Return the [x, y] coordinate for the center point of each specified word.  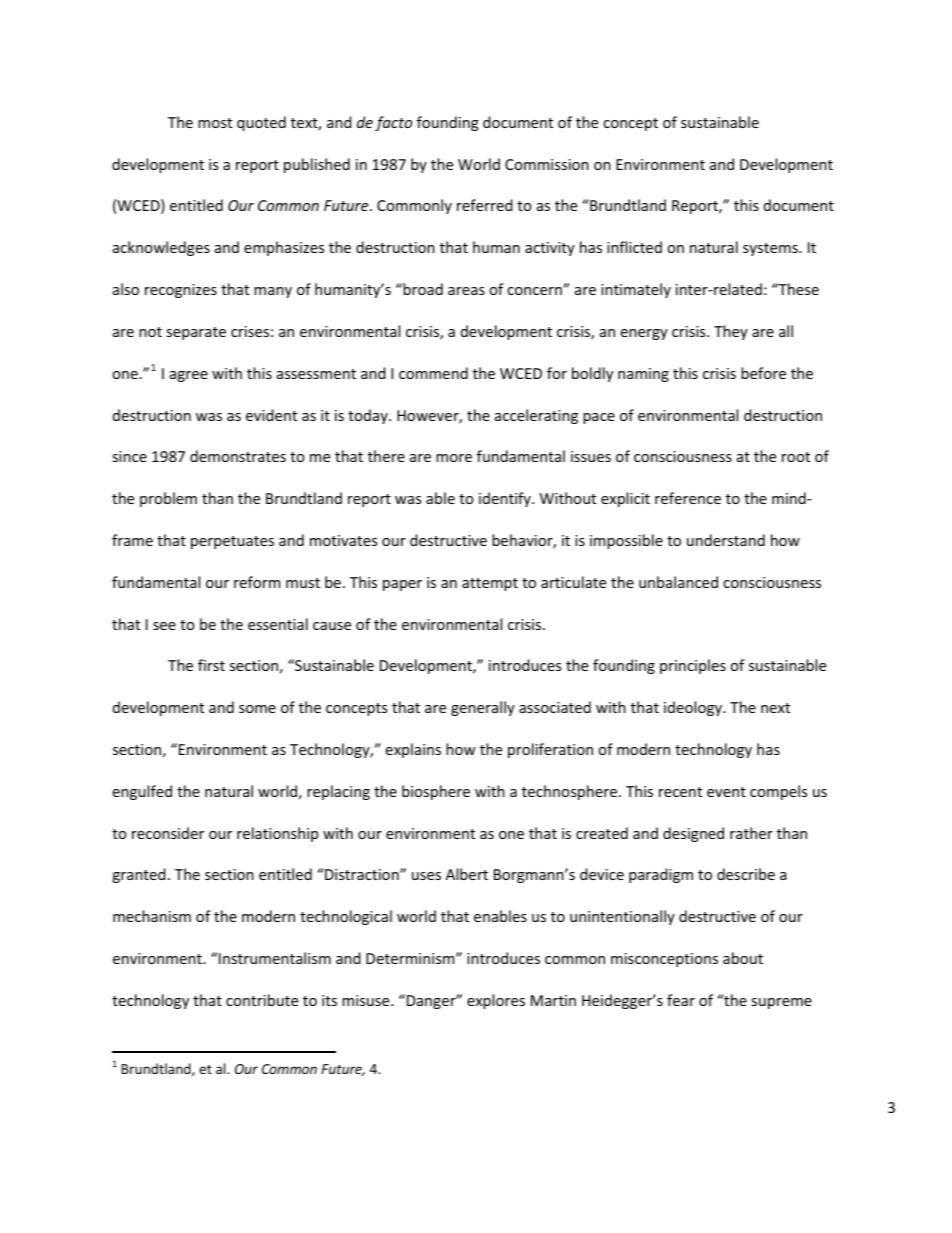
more [454, 458]
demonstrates [238, 456]
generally [483, 708]
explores [496, 1001]
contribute [262, 1000]
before [763, 373]
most [215, 123]
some [257, 709]
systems [771, 249]
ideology [694, 708]
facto [393, 123]
